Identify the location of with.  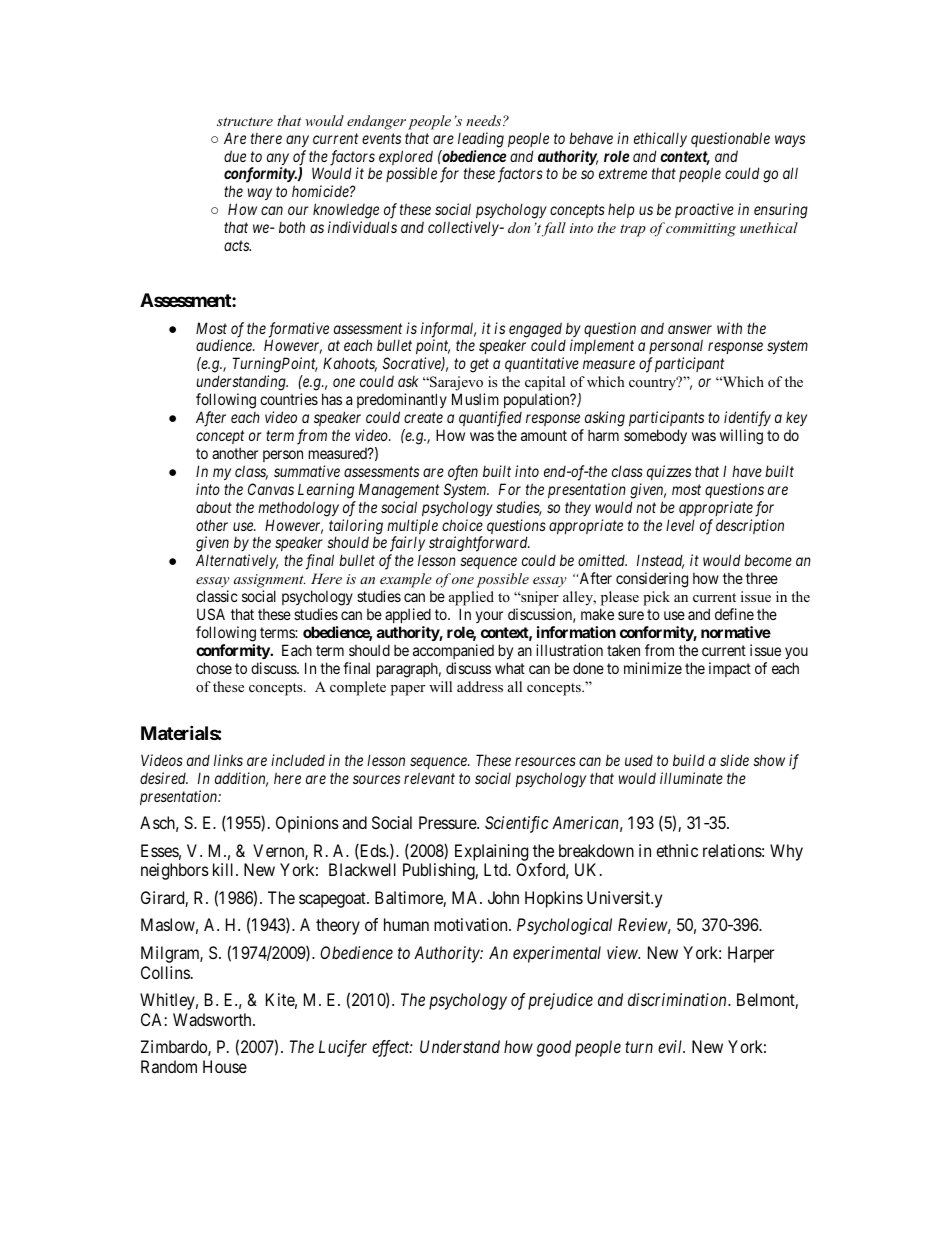
(729, 328).
